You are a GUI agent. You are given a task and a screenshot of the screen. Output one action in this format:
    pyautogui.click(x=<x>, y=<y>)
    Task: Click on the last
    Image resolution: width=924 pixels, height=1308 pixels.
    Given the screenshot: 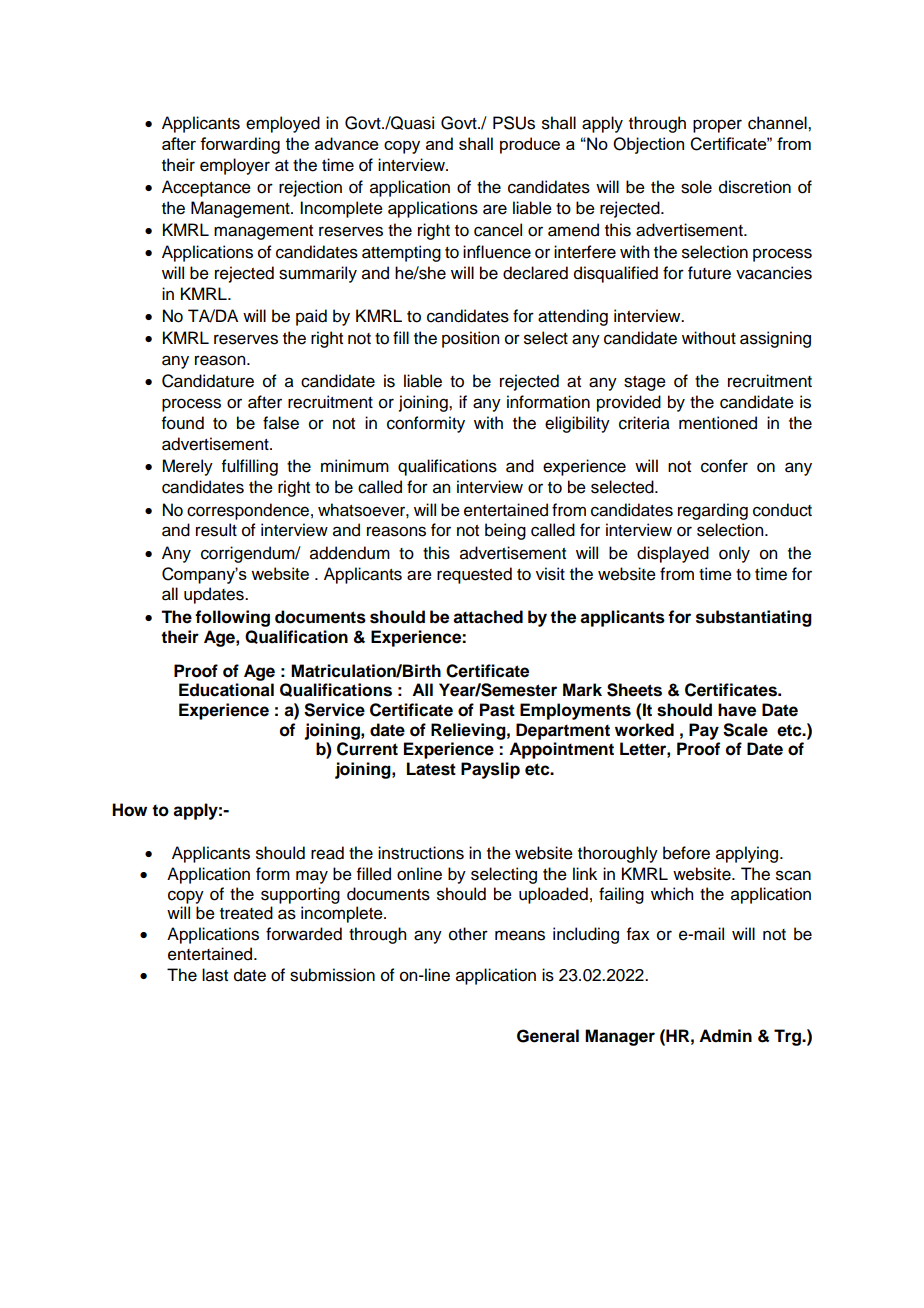 What is the action you would take?
    pyautogui.click(x=215, y=975)
